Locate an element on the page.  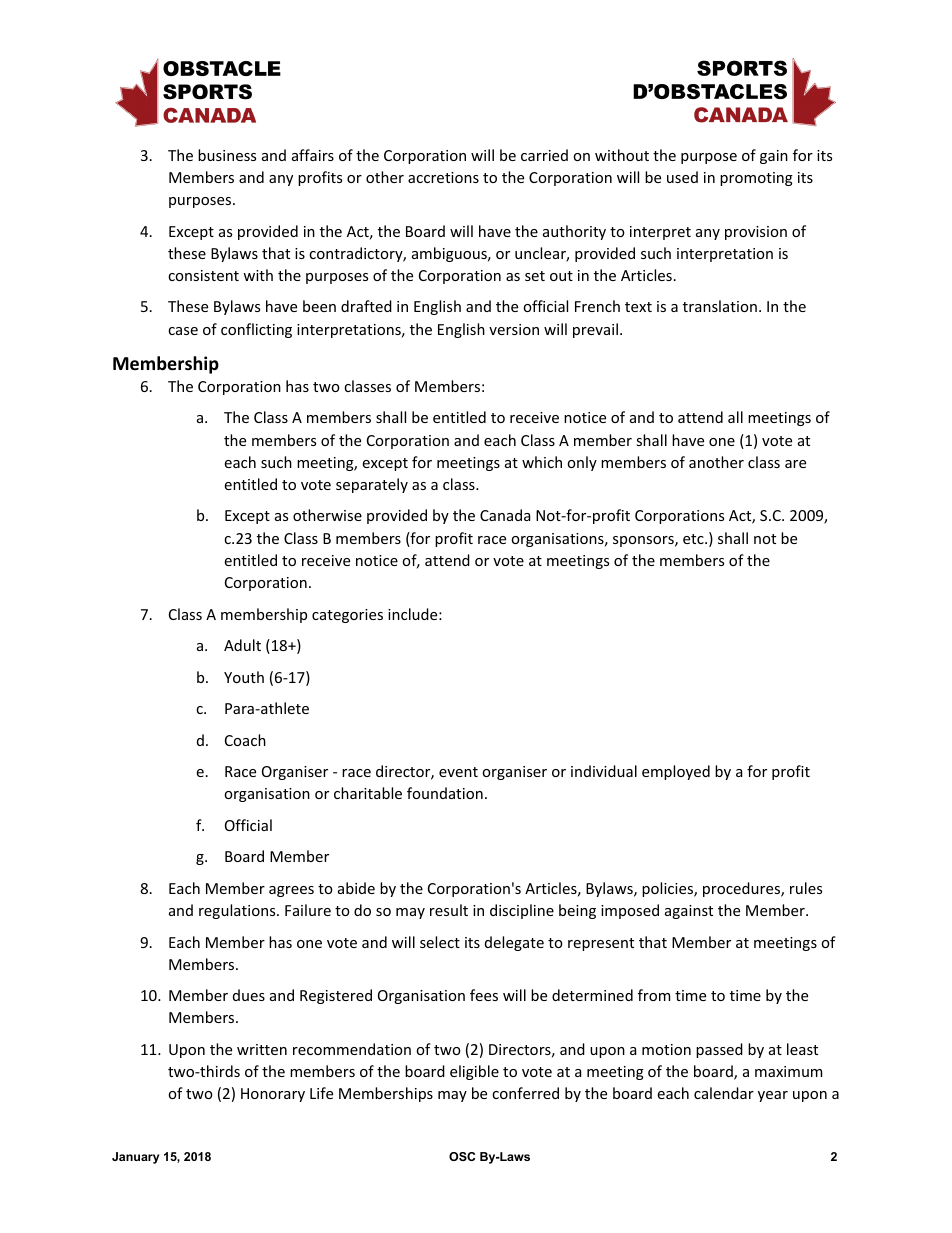
Honorary is located at coordinates (273, 1095).
